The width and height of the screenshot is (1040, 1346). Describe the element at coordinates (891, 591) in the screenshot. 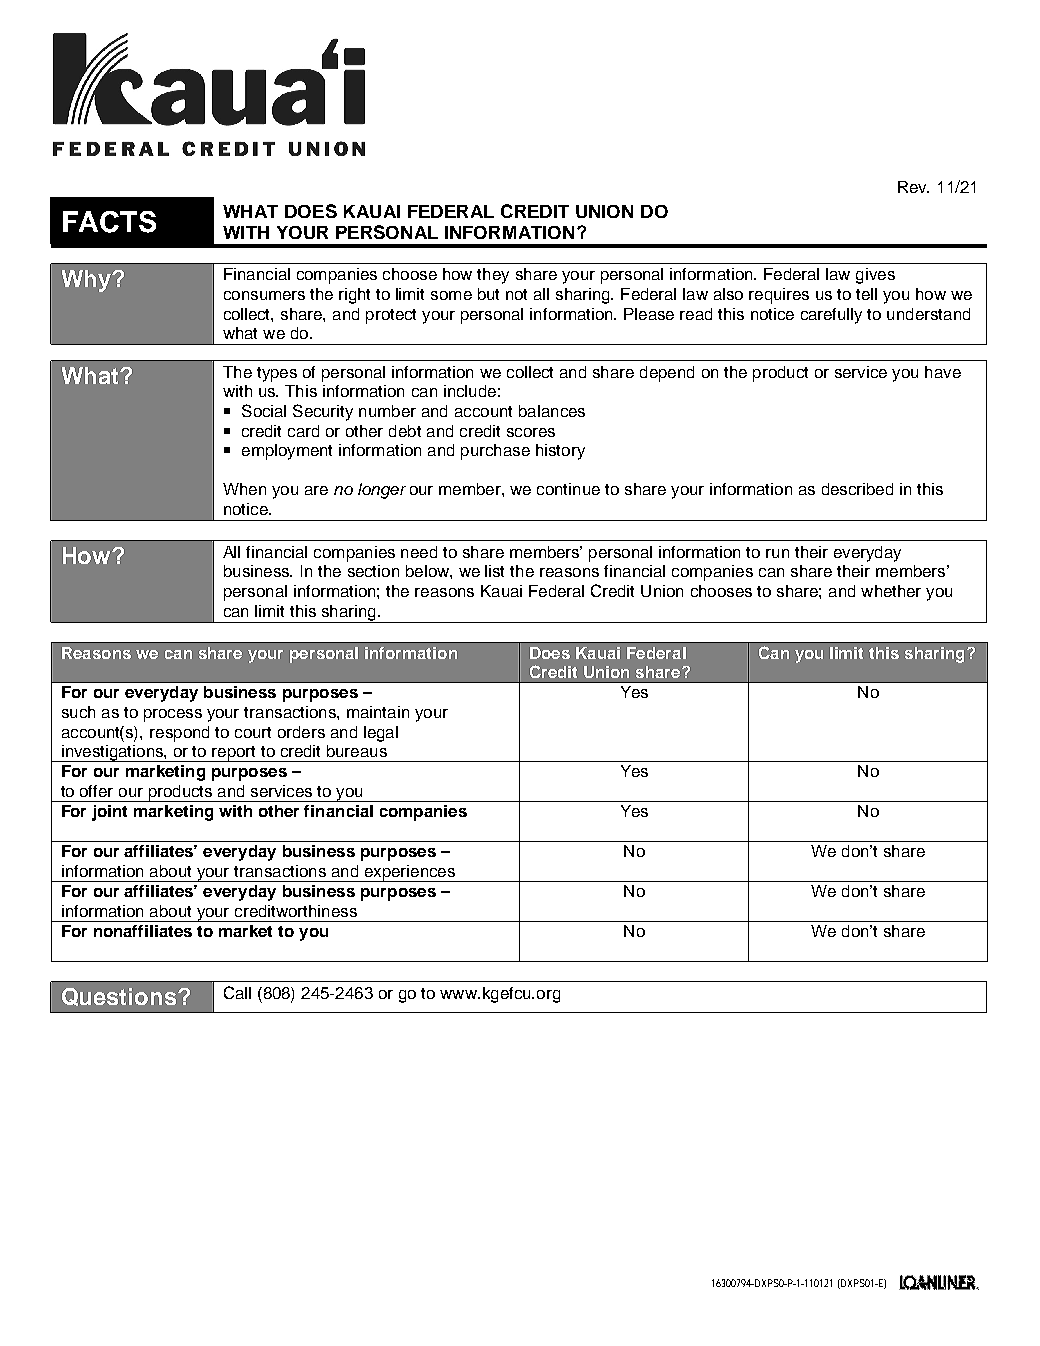

I see `whether` at that location.
